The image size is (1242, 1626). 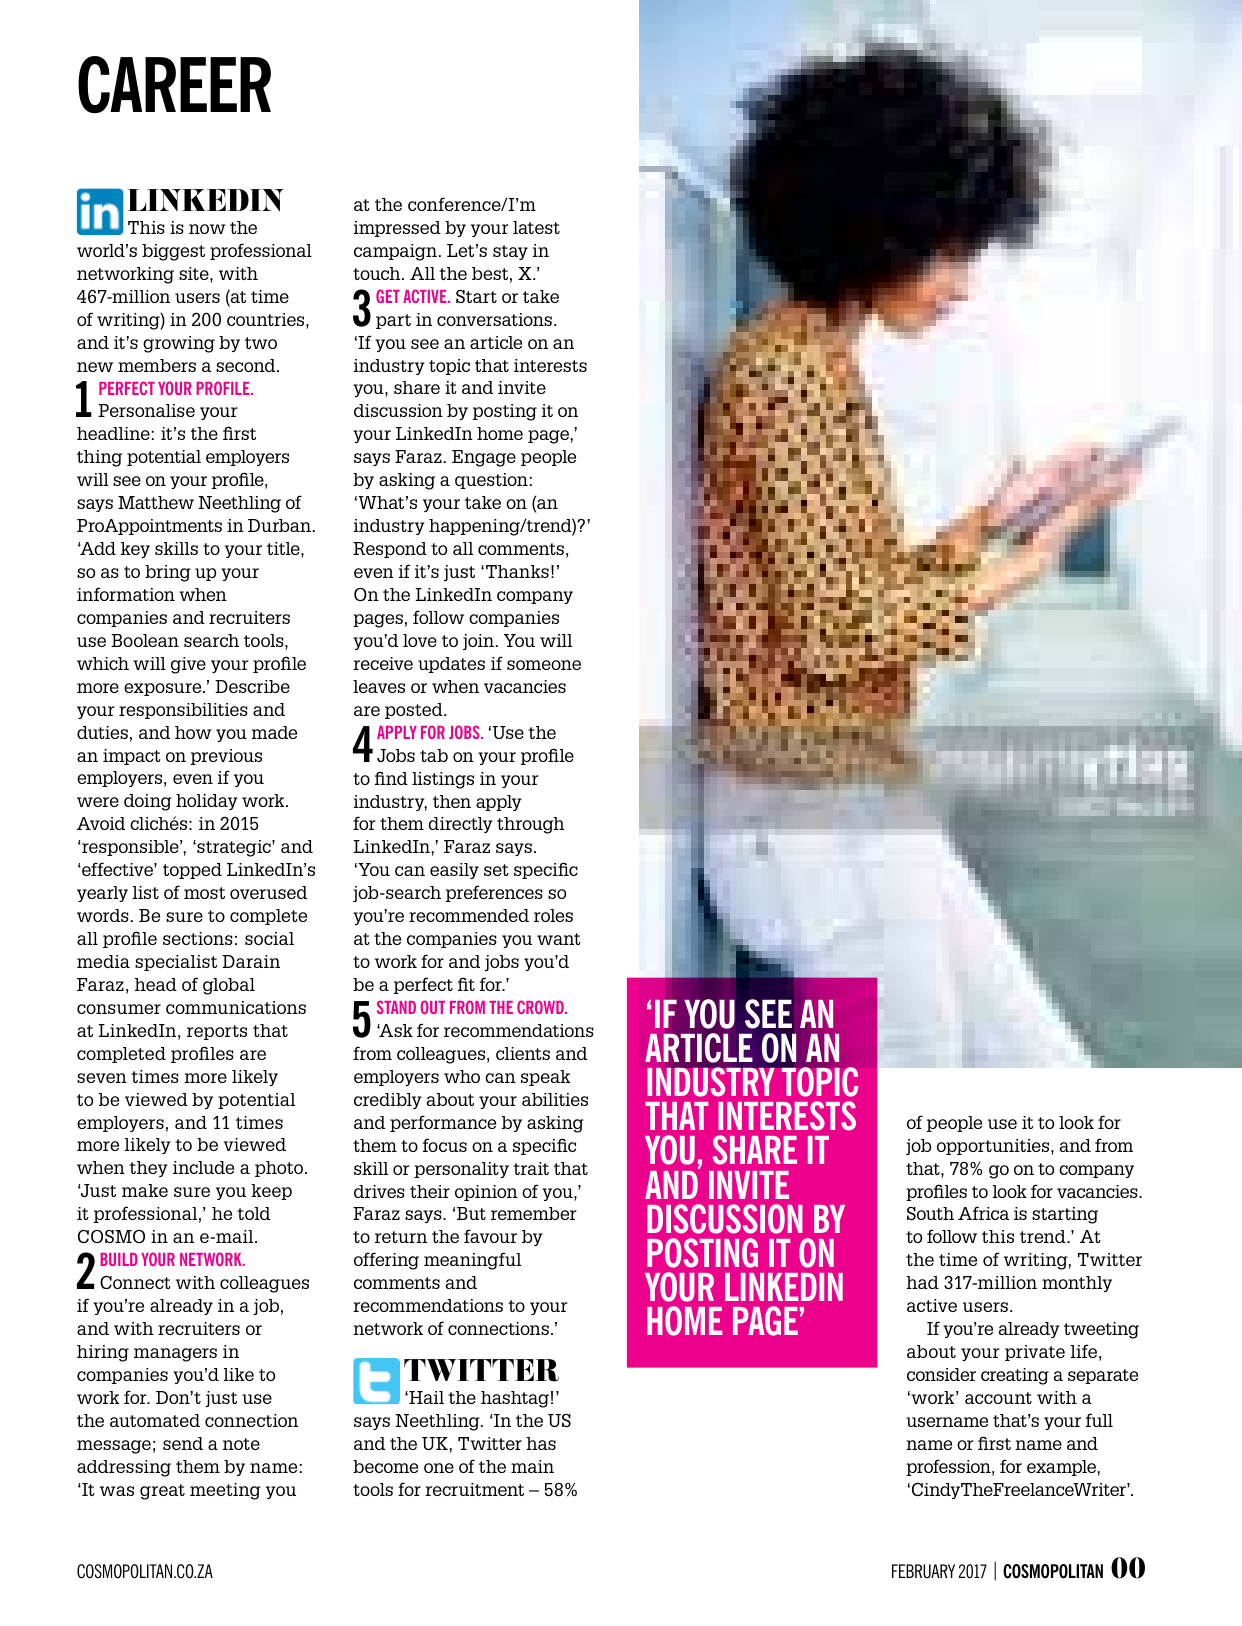 I want to click on Thanks, so click(x=517, y=571).
